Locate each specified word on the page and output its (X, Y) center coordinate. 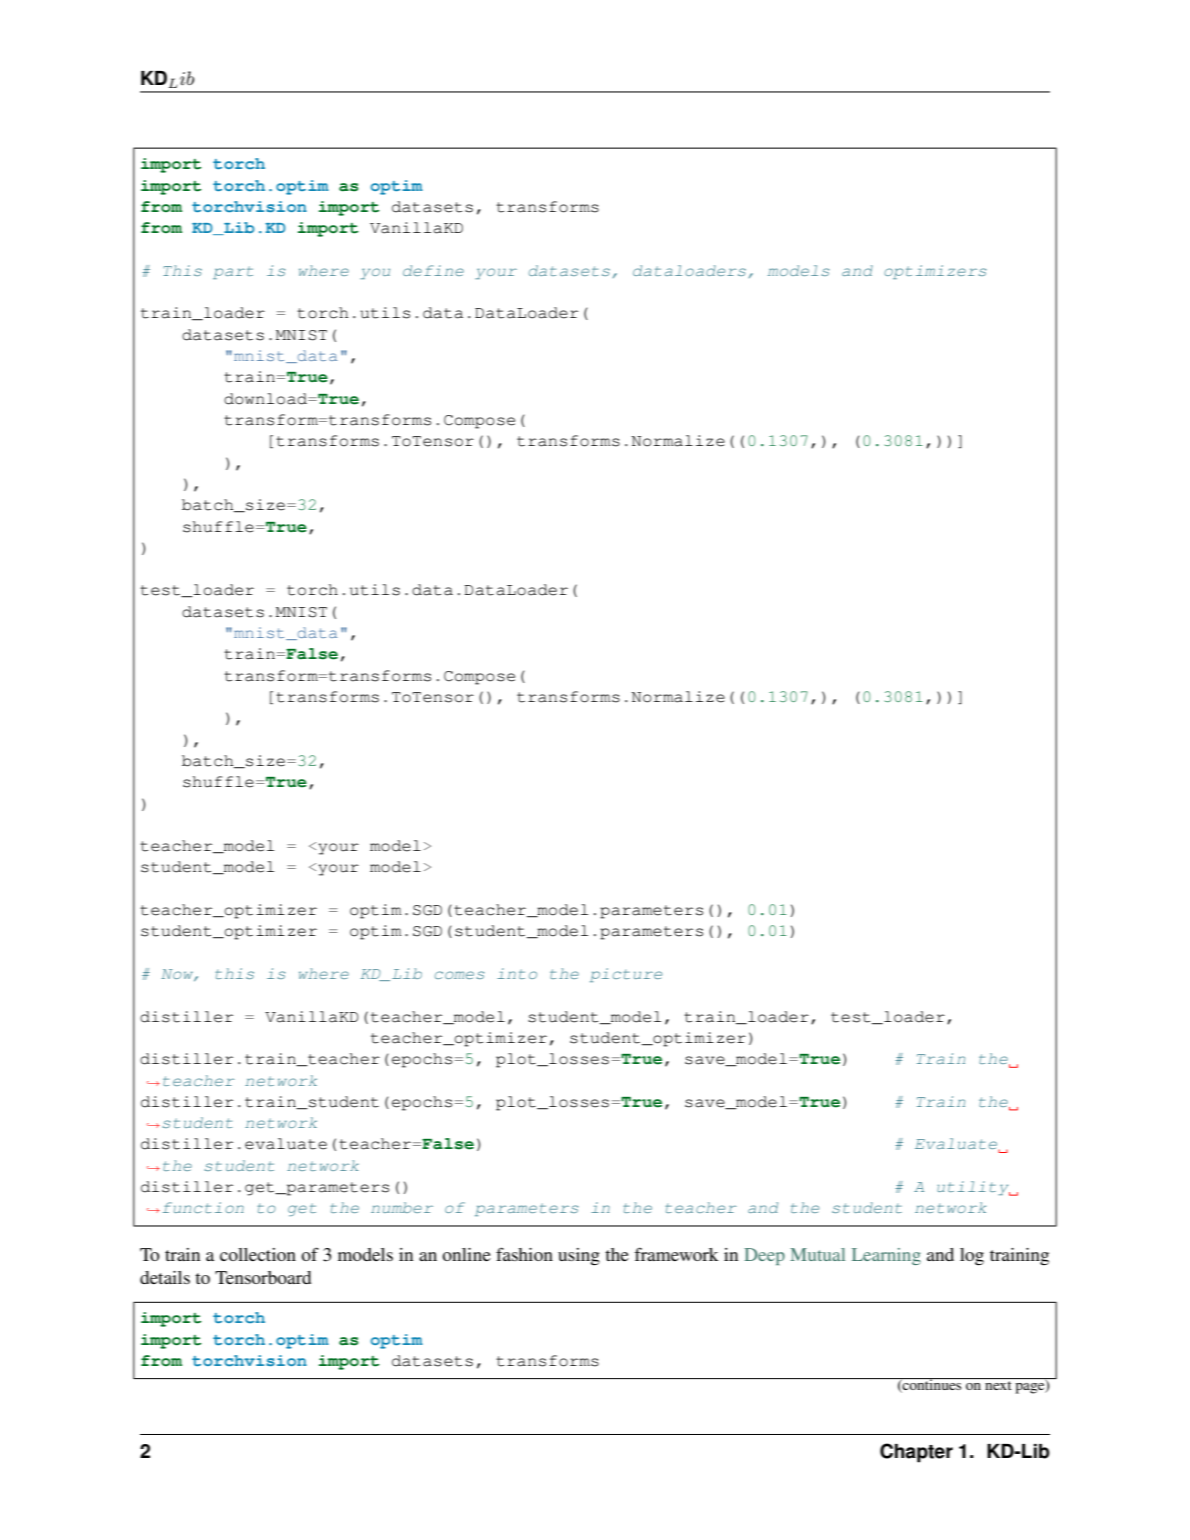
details (165, 1277)
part (233, 272)
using (579, 1256)
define (433, 270)
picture (626, 975)
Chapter (916, 1453)
